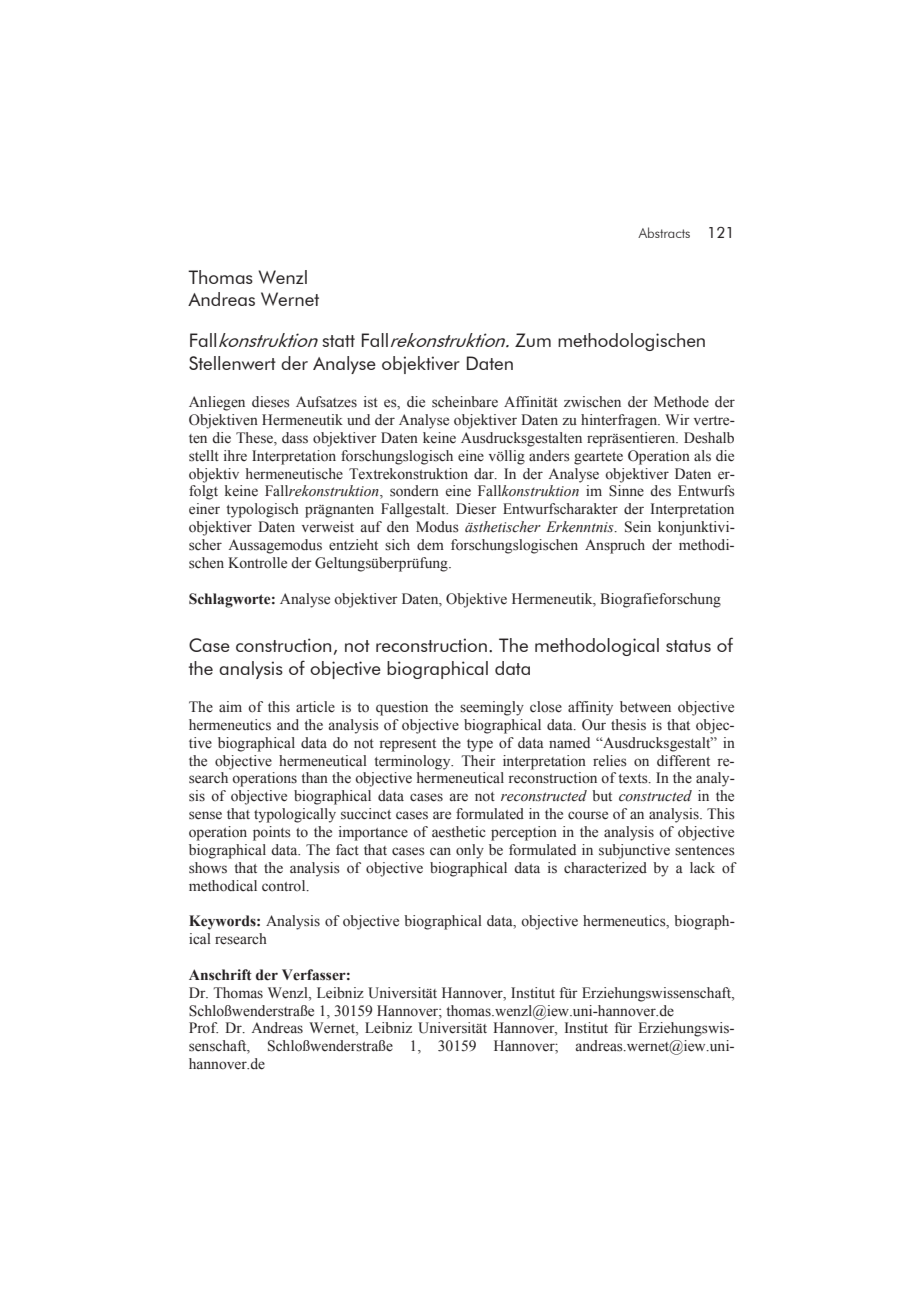  What do you see at coordinates (688, 646) in the screenshot?
I see `status` at bounding box center [688, 646].
